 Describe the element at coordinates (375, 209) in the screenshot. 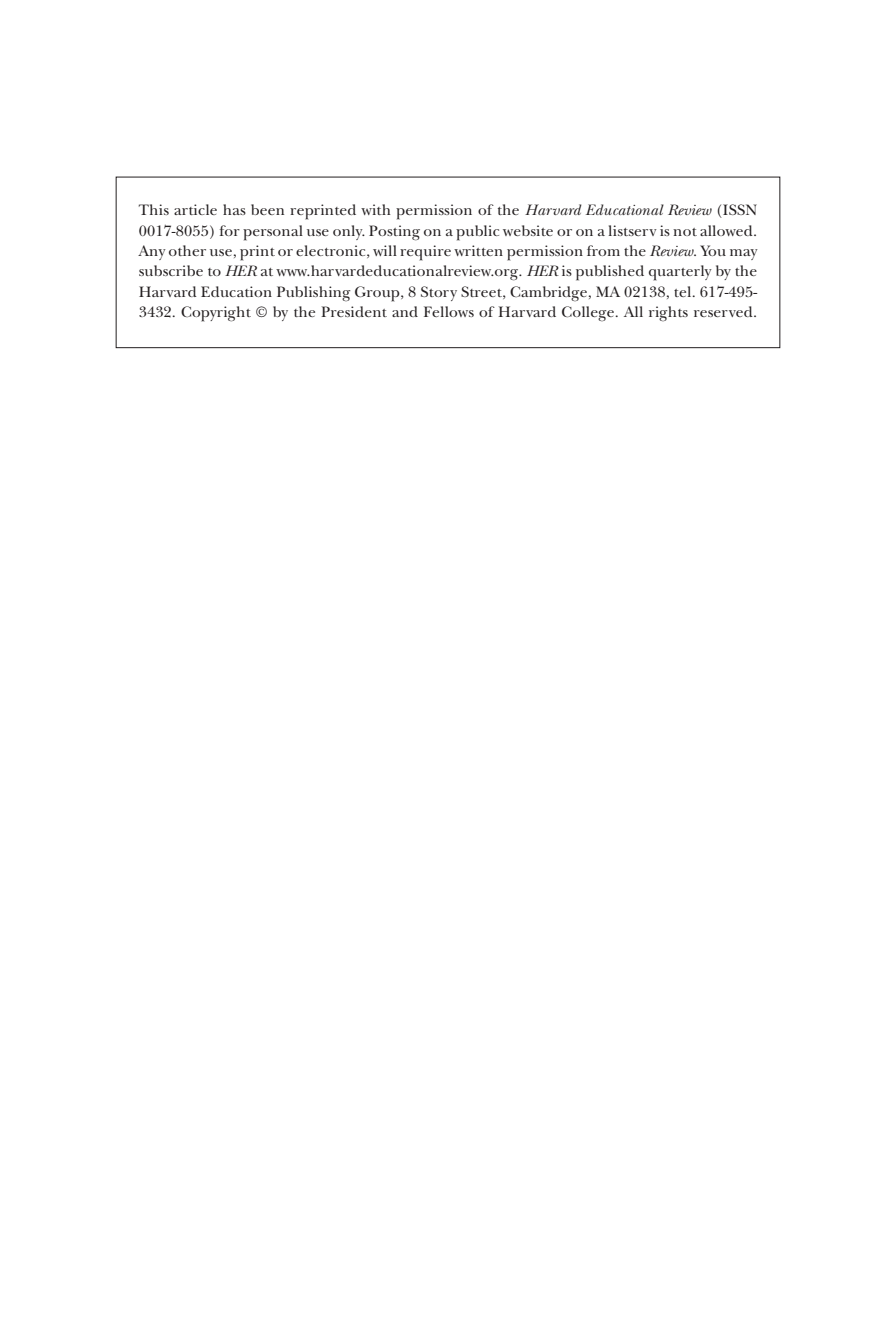

I see `with` at that location.
